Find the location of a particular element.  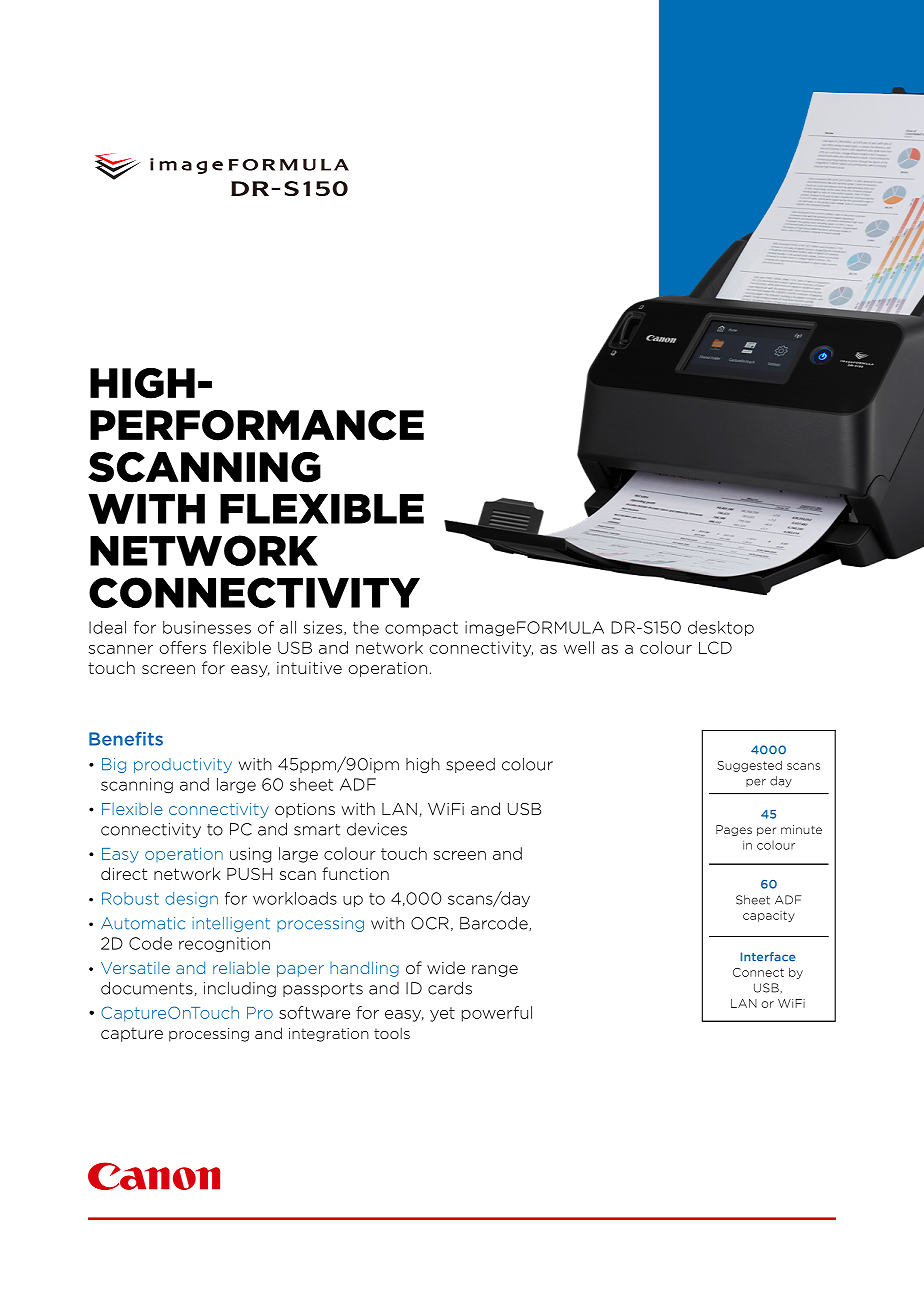

using is located at coordinates (250, 855).
